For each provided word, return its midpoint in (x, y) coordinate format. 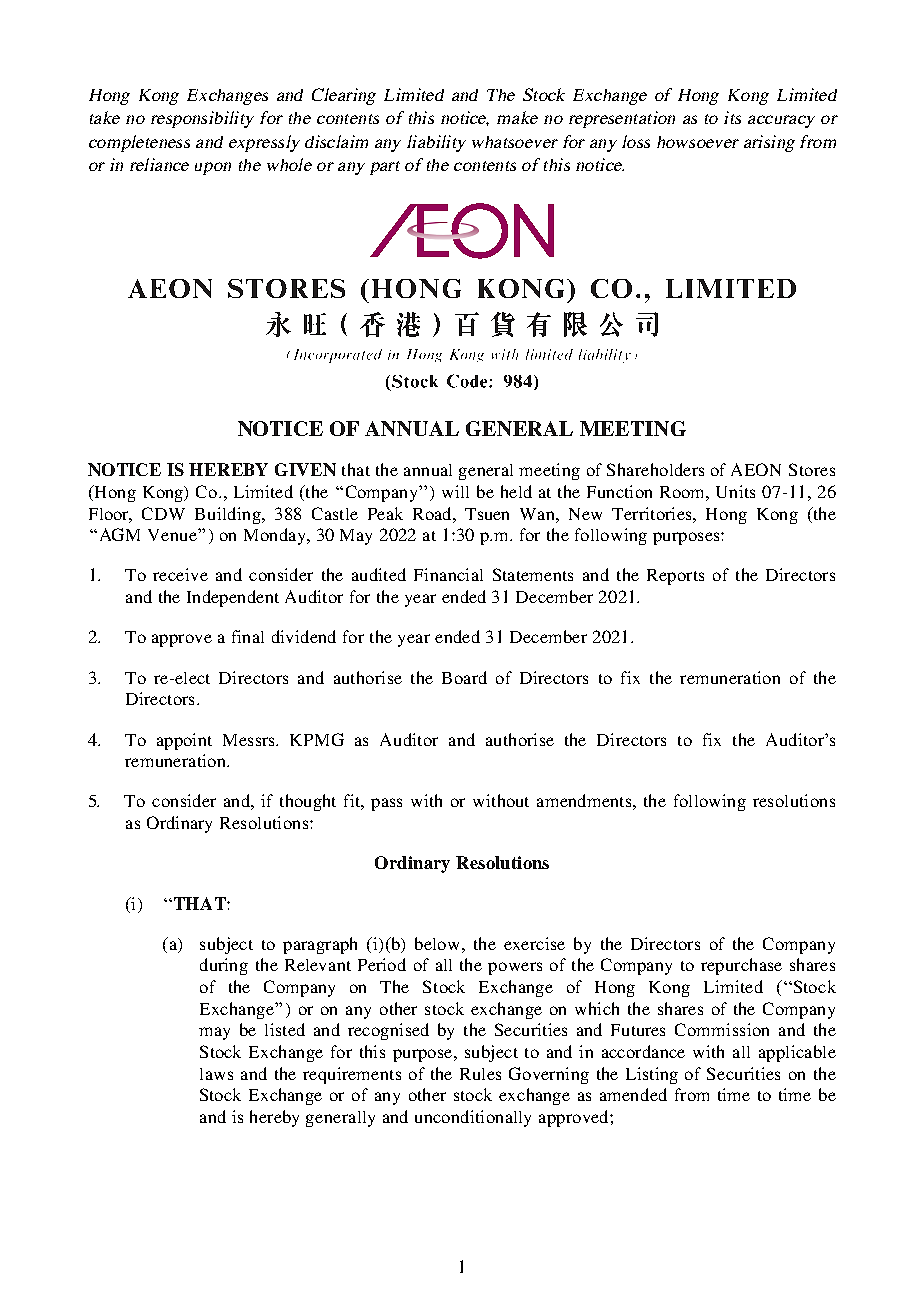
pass (386, 804)
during (224, 966)
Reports (675, 577)
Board (464, 677)
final (248, 636)
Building (229, 515)
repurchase (741, 966)
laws (216, 1074)
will (455, 491)
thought (308, 802)
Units (735, 491)
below (437, 943)
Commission (722, 1029)
